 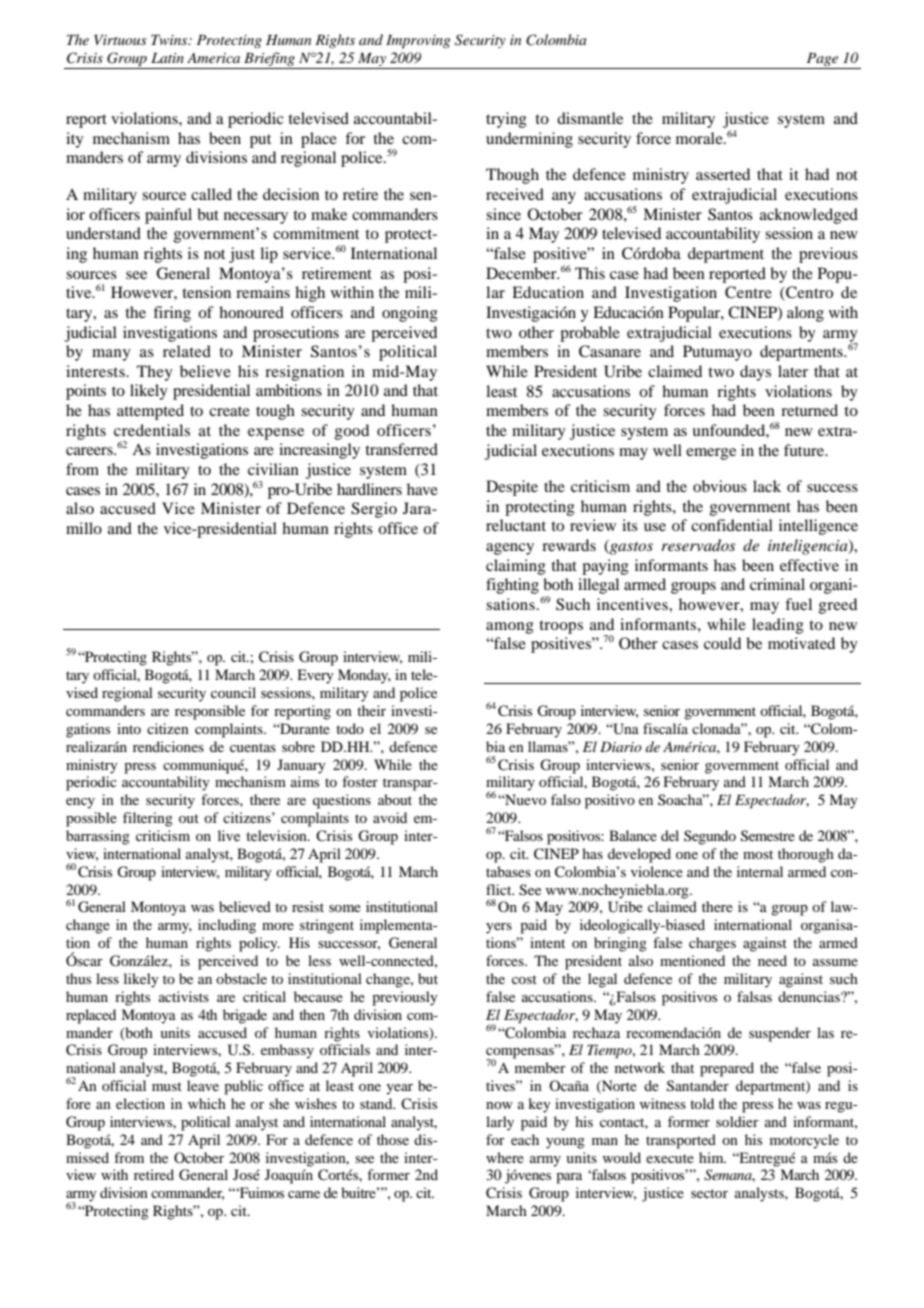 I want to click on responsible, so click(x=210, y=712).
